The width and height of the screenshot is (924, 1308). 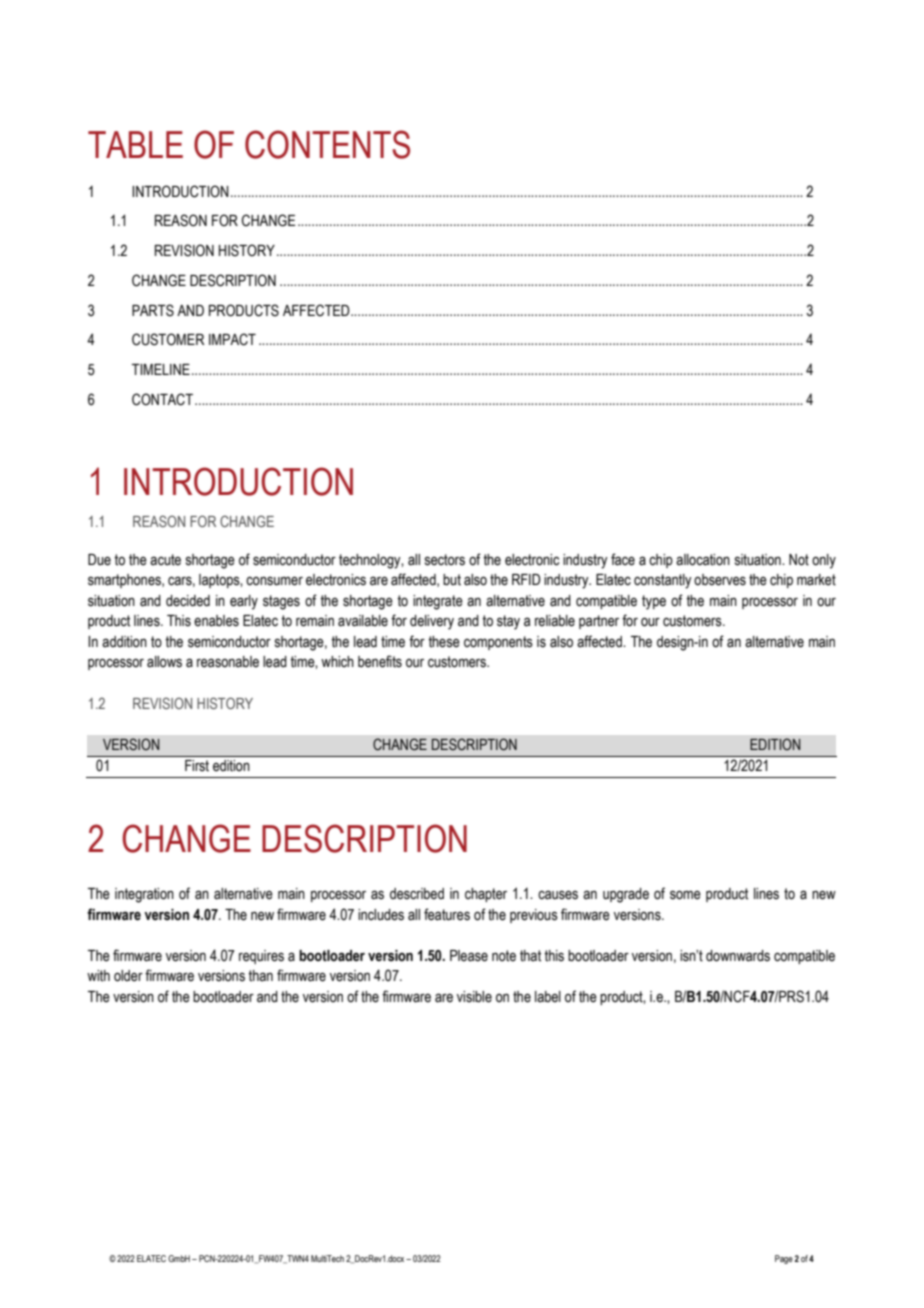 I want to click on allows, so click(x=164, y=662).
